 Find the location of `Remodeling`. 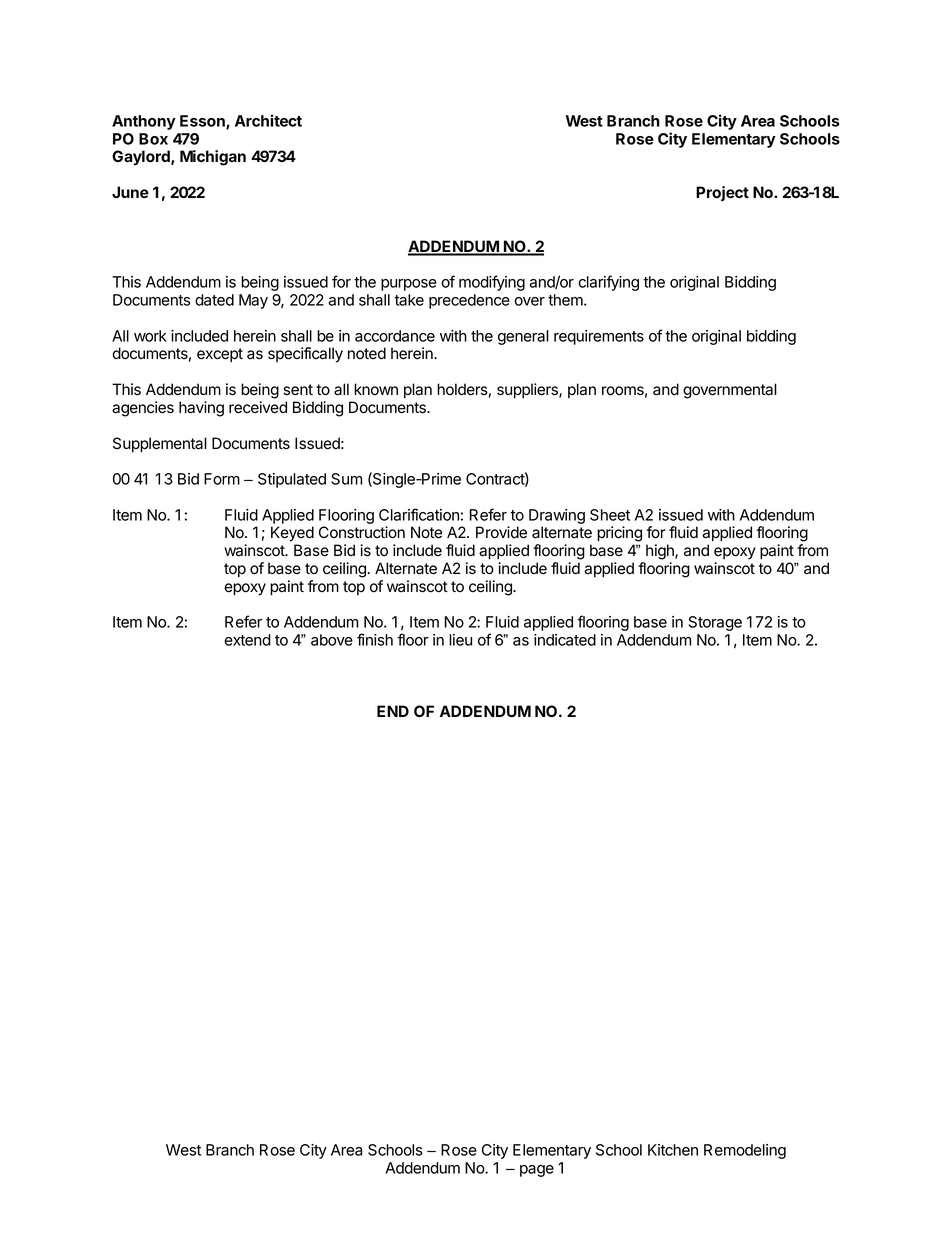

Remodeling is located at coordinates (745, 1151).
